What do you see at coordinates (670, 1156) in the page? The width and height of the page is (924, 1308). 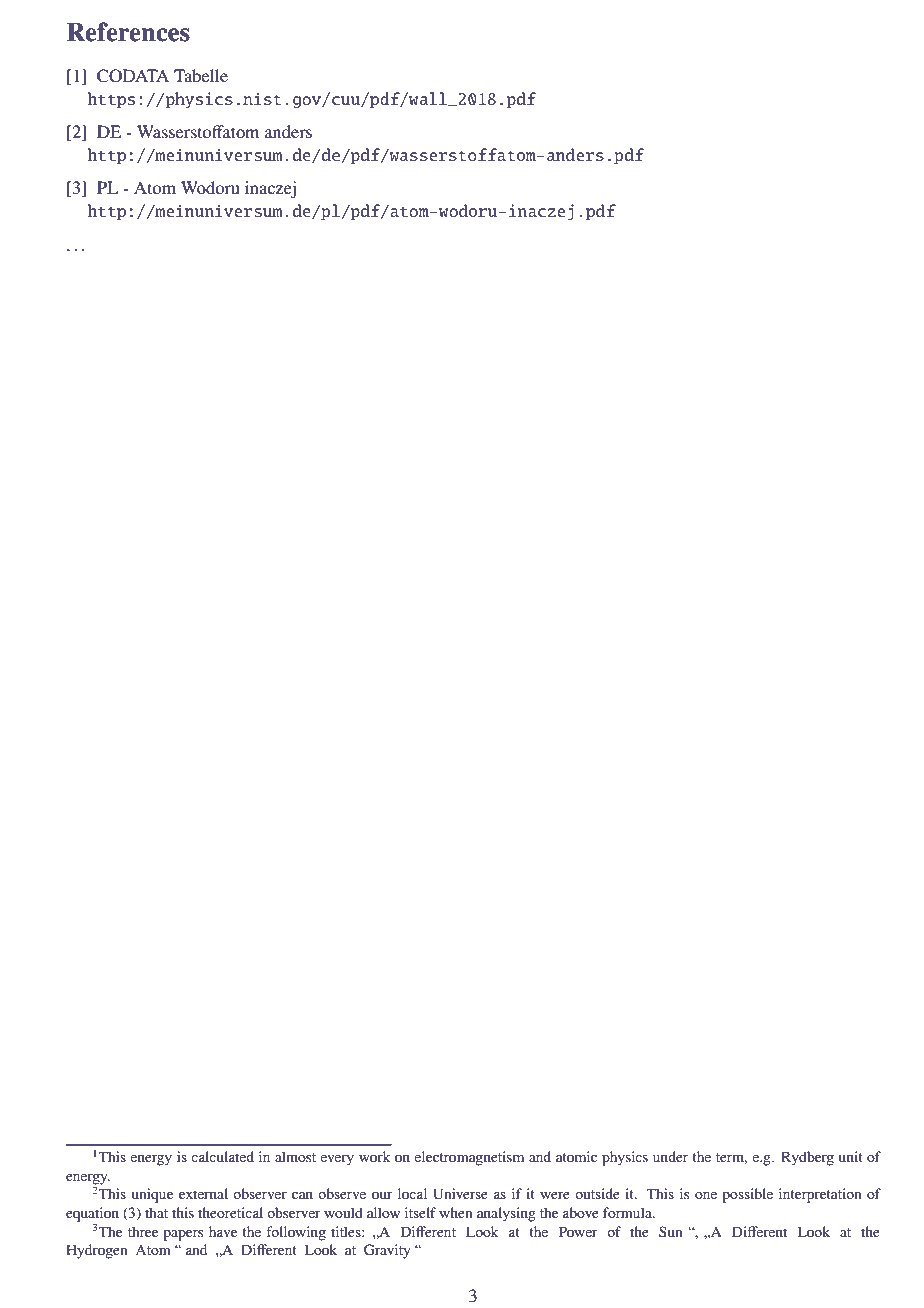 I see `under` at bounding box center [670, 1156].
